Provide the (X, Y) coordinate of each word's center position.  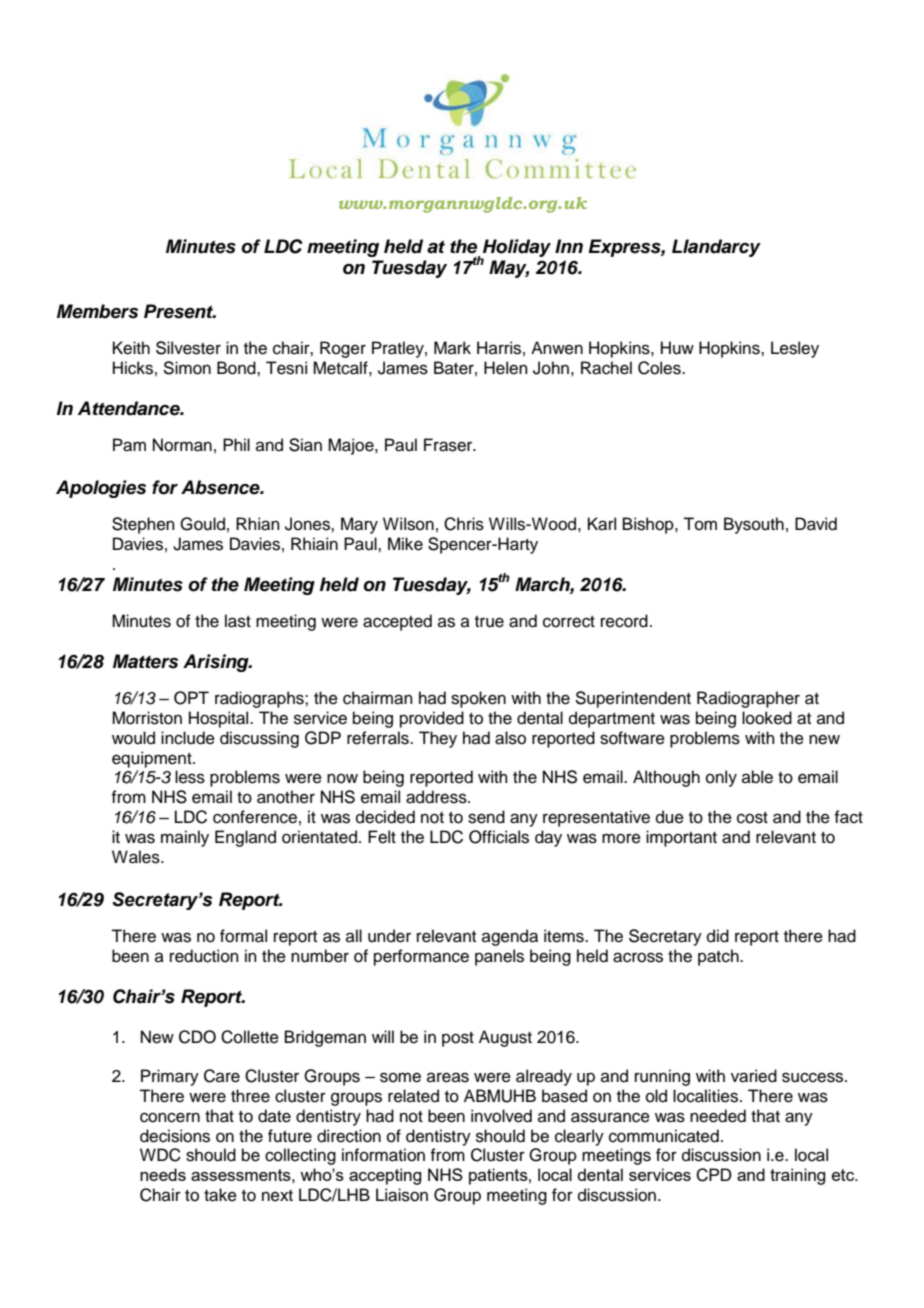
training (797, 1176)
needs (163, 1174)
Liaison (402, 1195)
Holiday (516, 249)
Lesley (795, 349)
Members (97, 311)
